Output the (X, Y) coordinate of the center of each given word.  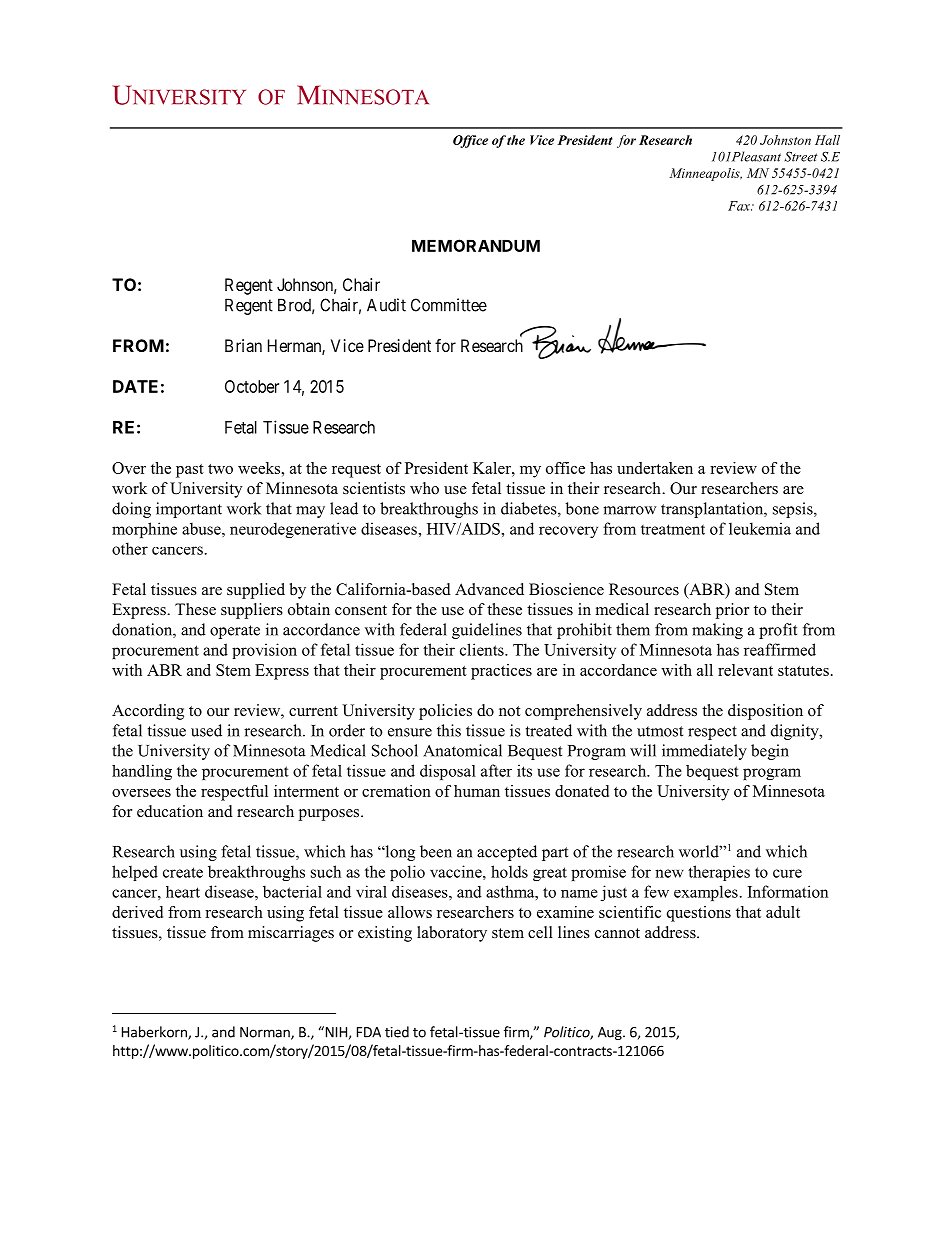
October (252, 386)
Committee (449, 305)
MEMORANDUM (476, 245)
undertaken (655, 468)
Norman (266, 1033)
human (477, 791)
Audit (386, 305)
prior (732, 611)
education (170, 811)
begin (770, 752)
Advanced (489, 589)
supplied (256, 591)
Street (800, 157)
